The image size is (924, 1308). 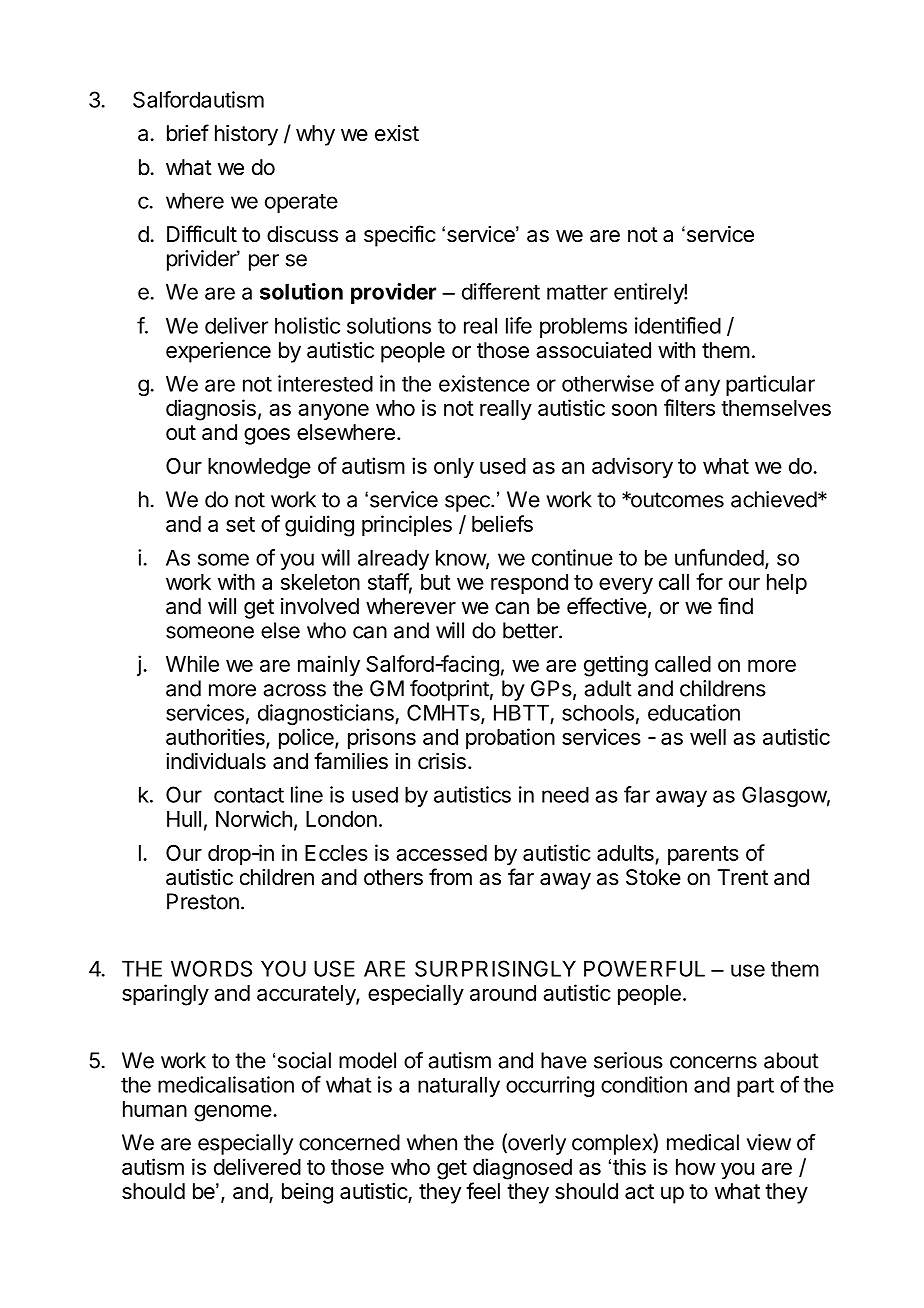 What do you see at coordinates (441, 853) in the image?
I see `accessed` at bounding box center [441, 853].
